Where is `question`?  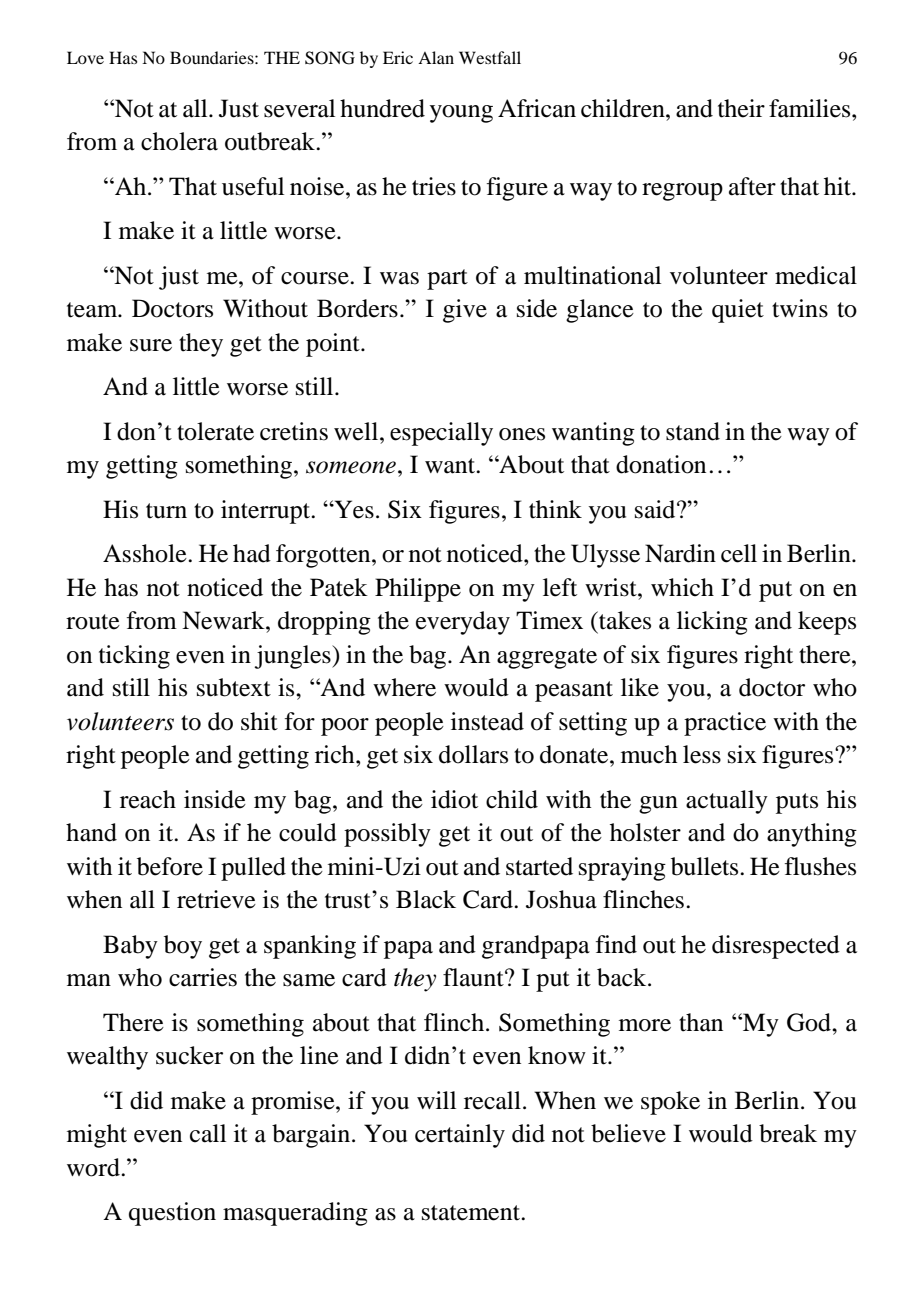
question is located at coordinates (172, 1214).
